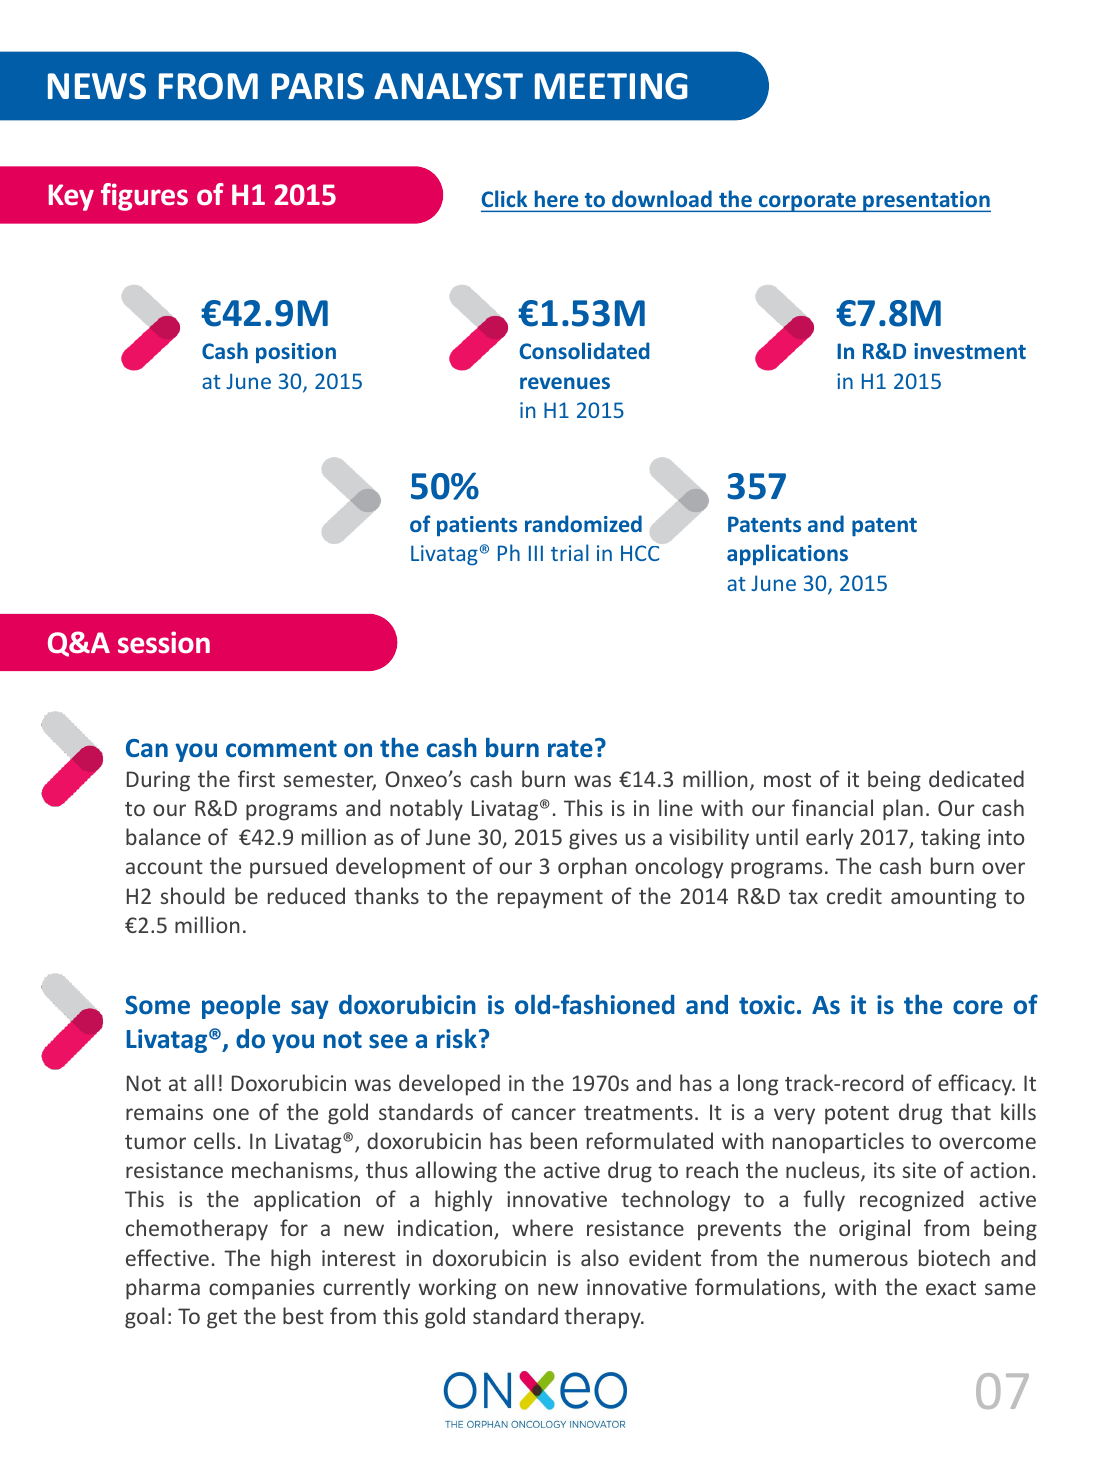 This page has height=1457, width=1093. What do you see at coordinates (611, 86) in the page?
I see `MEETING` at bounding box center [611, 86].
